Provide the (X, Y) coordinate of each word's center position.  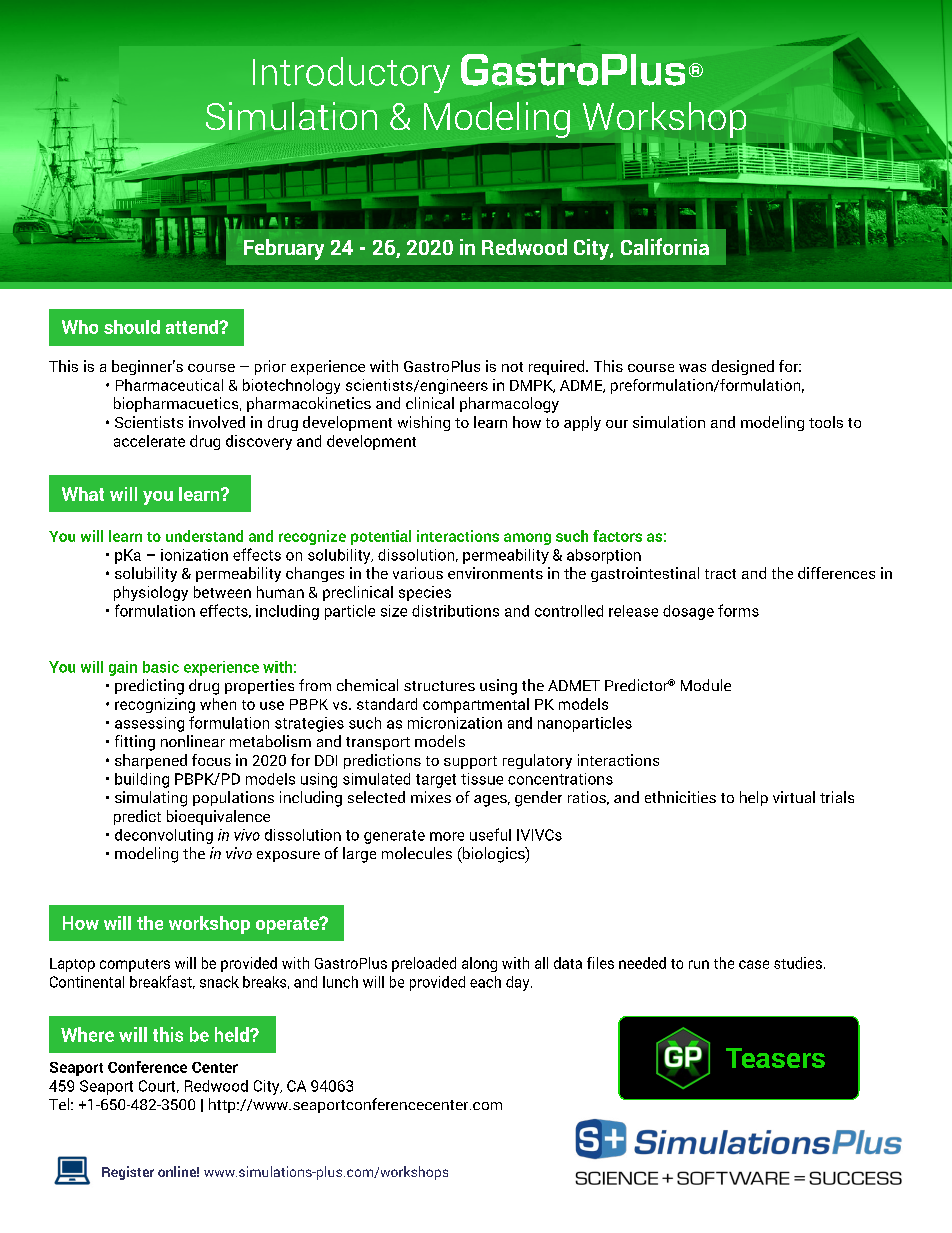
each (485, 982)
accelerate (149, 441)
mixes (431, 797)
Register (128, 1173)
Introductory (351, 75)
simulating (151, 799)
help (754, 798)
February (284, 249)
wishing (424, 423)
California (665, 246)
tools (826, 422)
